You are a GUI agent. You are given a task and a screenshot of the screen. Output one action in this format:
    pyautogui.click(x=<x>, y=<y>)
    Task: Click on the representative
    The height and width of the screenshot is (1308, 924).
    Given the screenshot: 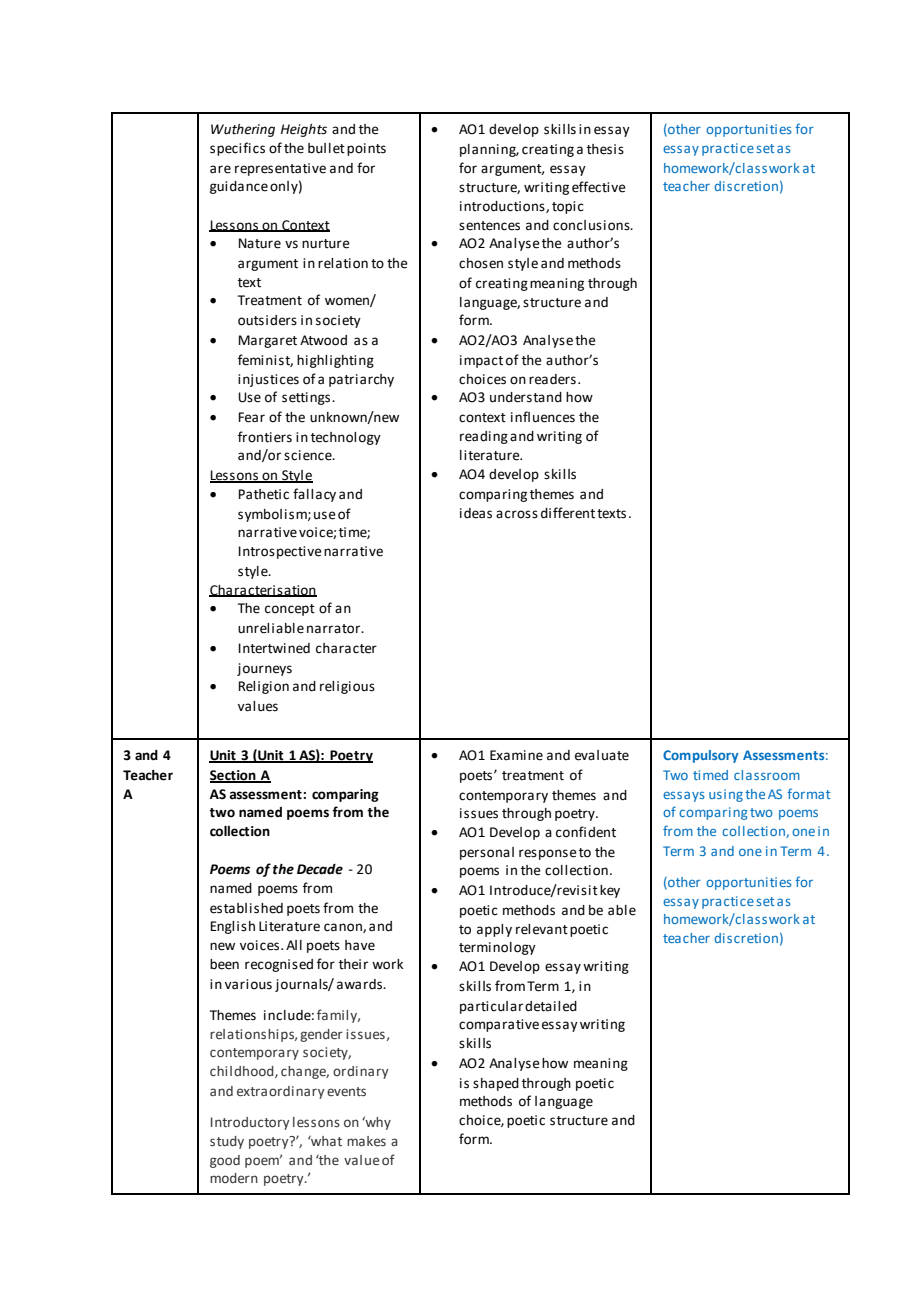 What is the action you would take?
    pyautogui.click(x=280, y=169)
